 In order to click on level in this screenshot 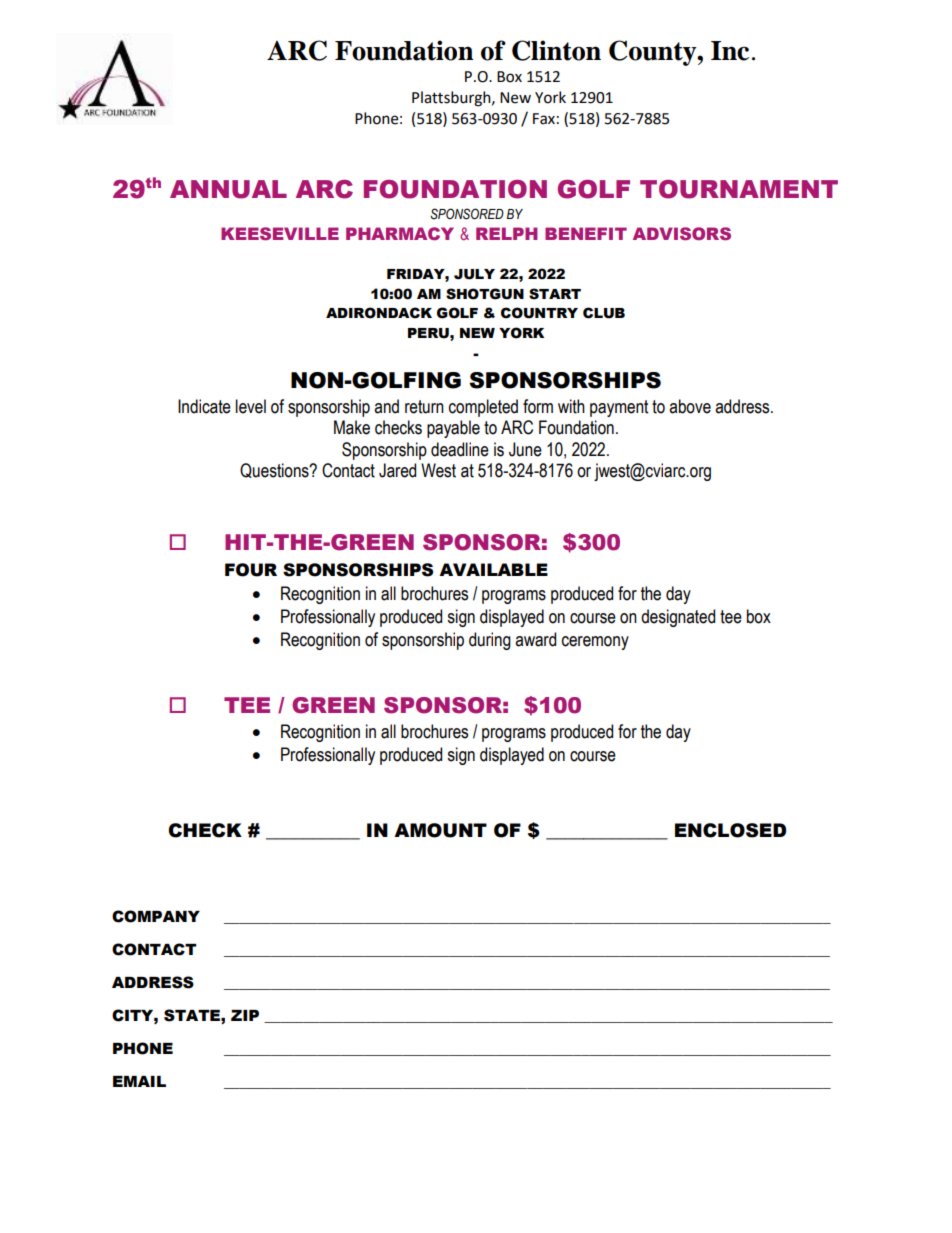, I will do `click(251, 406)`.
